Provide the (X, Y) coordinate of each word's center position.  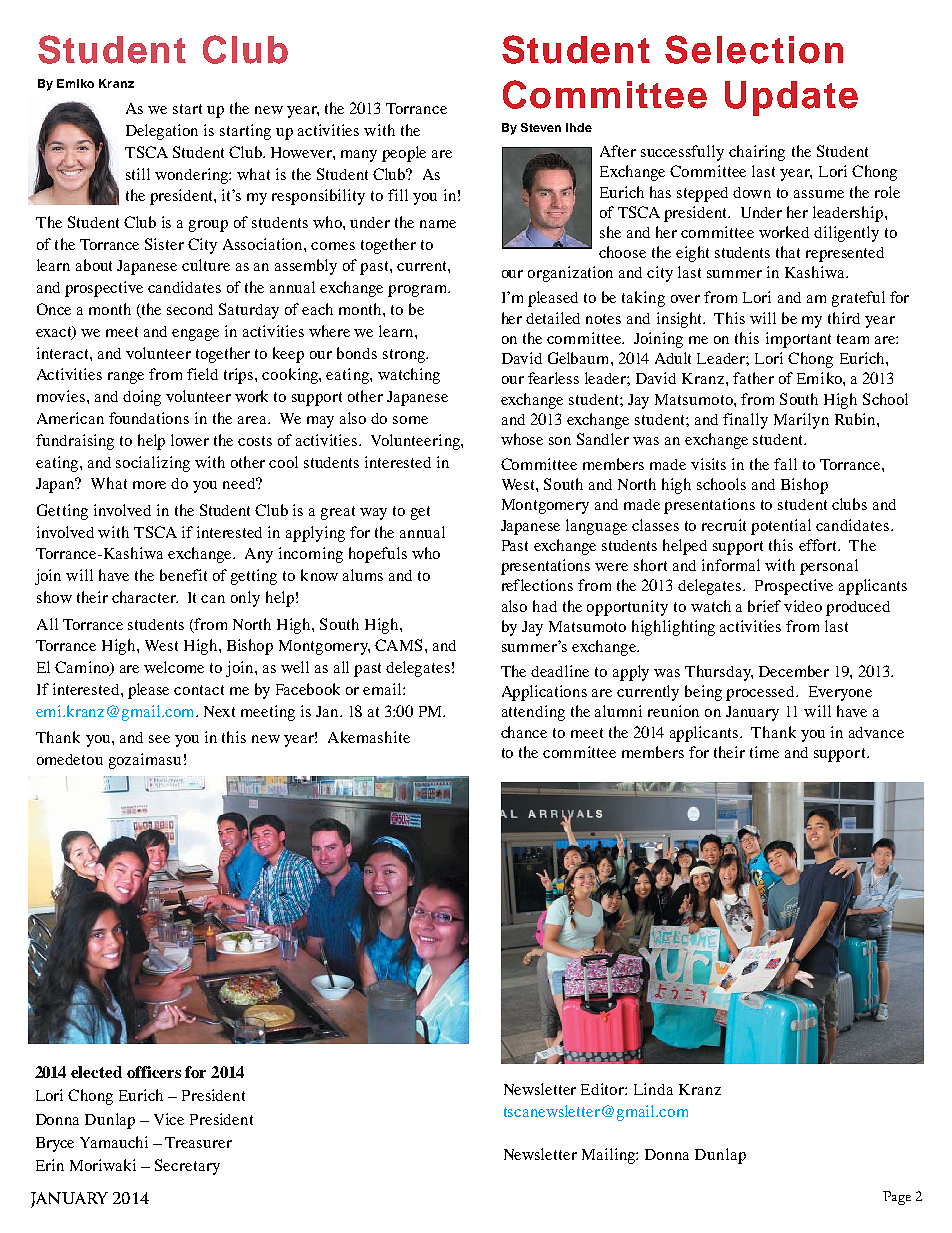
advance (876, 732)
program (419, 291)
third (844, 318)
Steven (541, 127)
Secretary (187, 1167)
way (373, 514)
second (190, 309)
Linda (653, 1089)
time (764, 752)
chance (524, 732)
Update (791, 98)
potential (781, 527)
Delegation (162, 132)
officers (154, 1072)
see (159, 739)
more (149, 485)
